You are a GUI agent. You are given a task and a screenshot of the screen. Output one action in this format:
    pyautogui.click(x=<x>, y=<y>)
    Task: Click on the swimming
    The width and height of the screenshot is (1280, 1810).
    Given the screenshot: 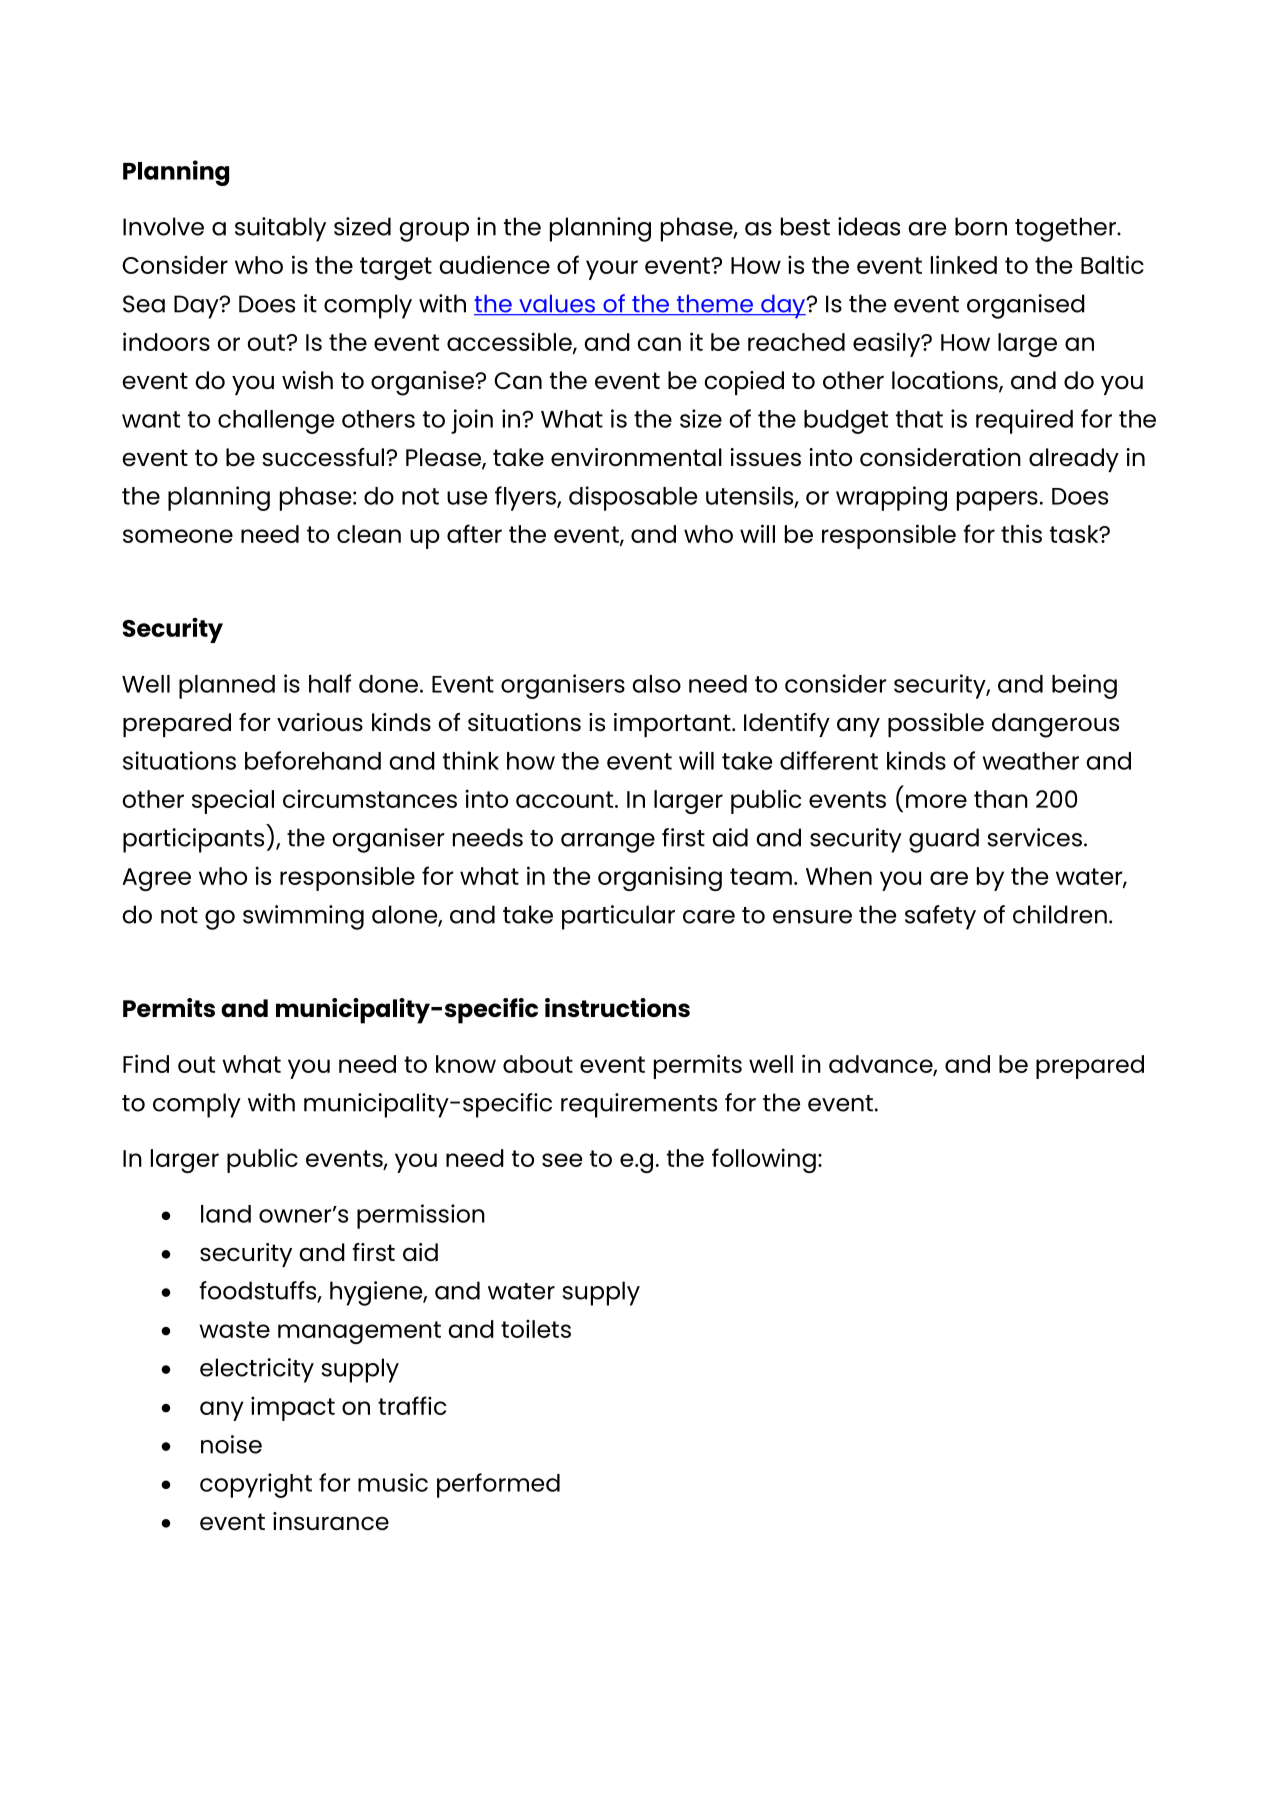 What is the action you would take?
    pyautogui.click(x=303, y=917)
